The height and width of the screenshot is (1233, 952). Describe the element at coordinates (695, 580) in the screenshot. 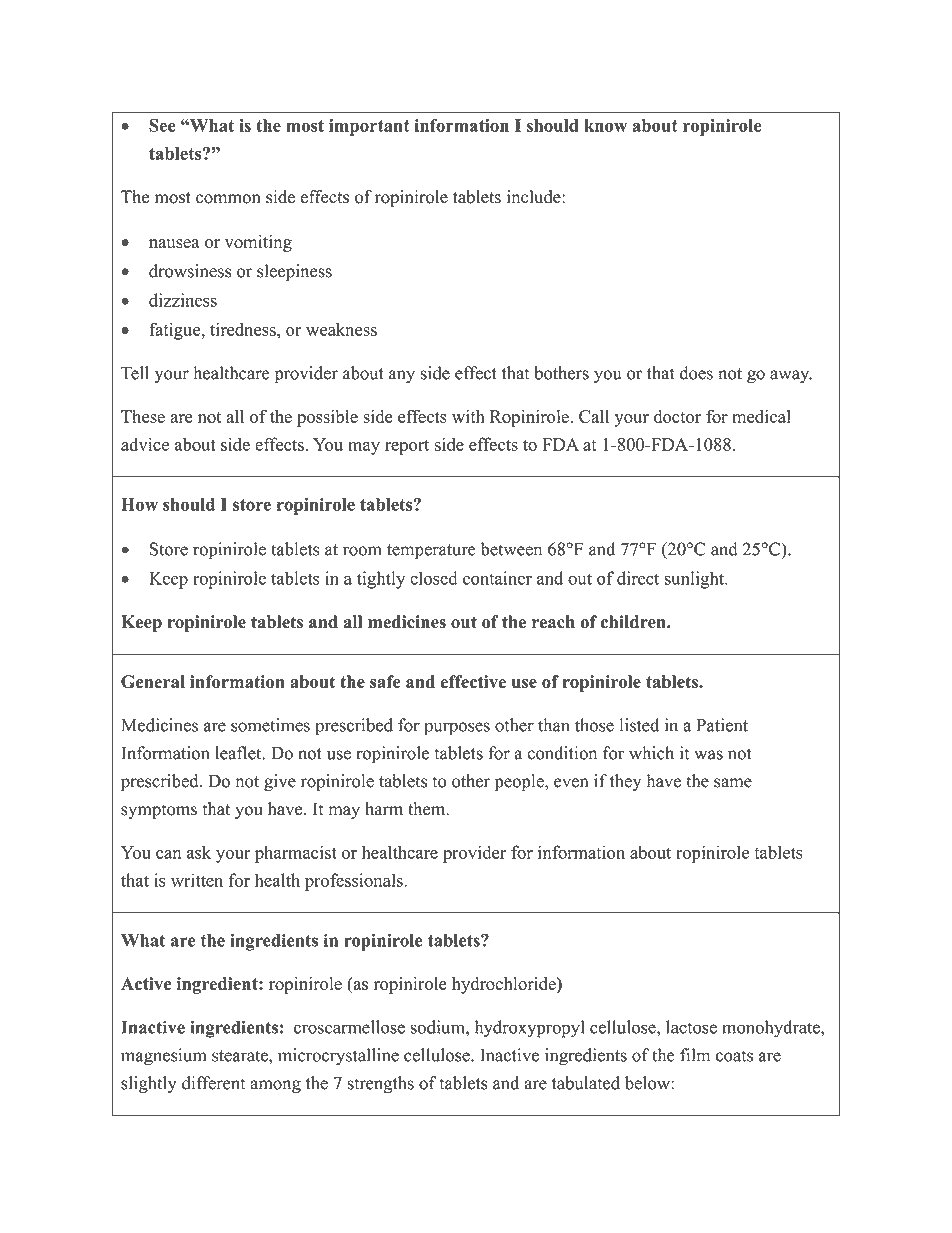

I see `sunlight` at that location.
